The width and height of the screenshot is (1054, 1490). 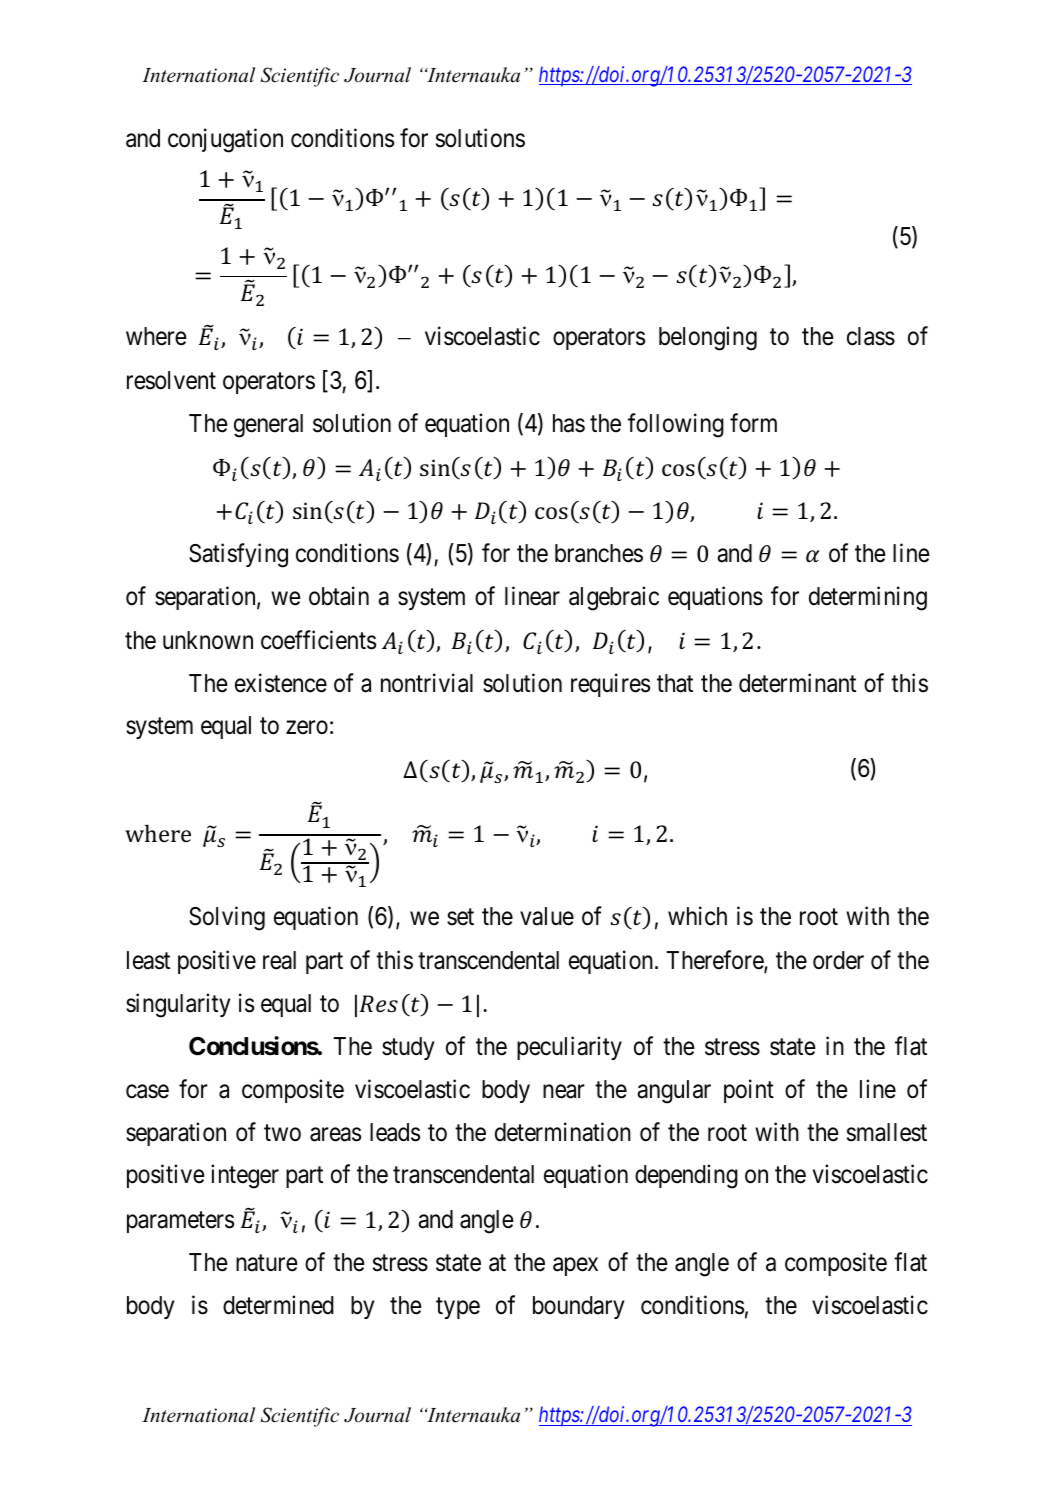 What do you see at coordinates (868, 598) in the screenshot?
I see `determining` at bounding box center [868, 598].
